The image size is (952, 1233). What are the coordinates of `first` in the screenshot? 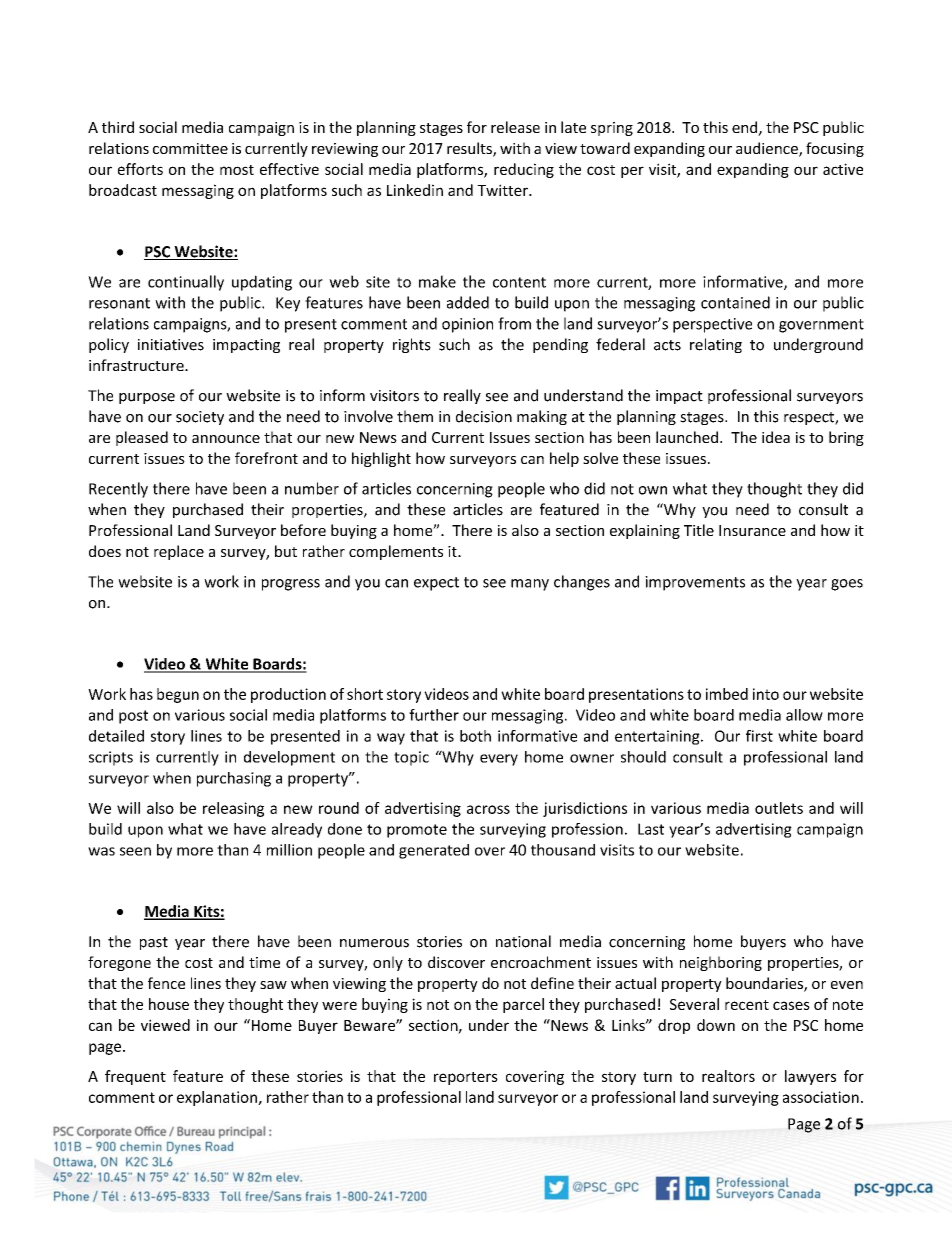 It's located at (759, 736).
